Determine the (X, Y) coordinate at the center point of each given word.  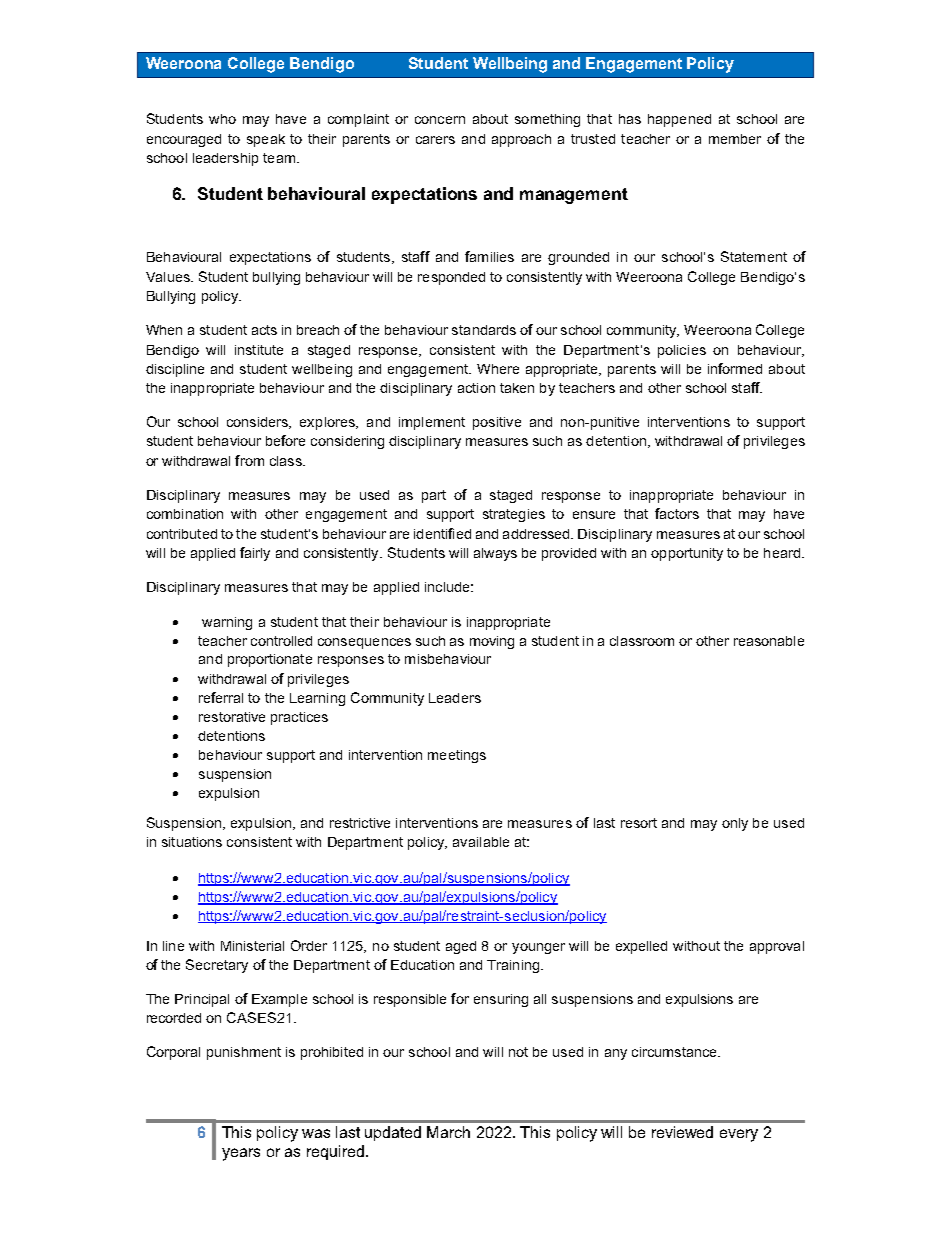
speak (266, 140)
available (481, 842)
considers (259, 423)
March (448, 1132)
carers (435, 140)
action (476, 388)
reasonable (769, 641)
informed (735, 368)
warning (227, 623)
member (735, 139)
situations (192, 842)
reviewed (682, 1132)
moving (492, 642)
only (735, 824)
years (241, 1154)
